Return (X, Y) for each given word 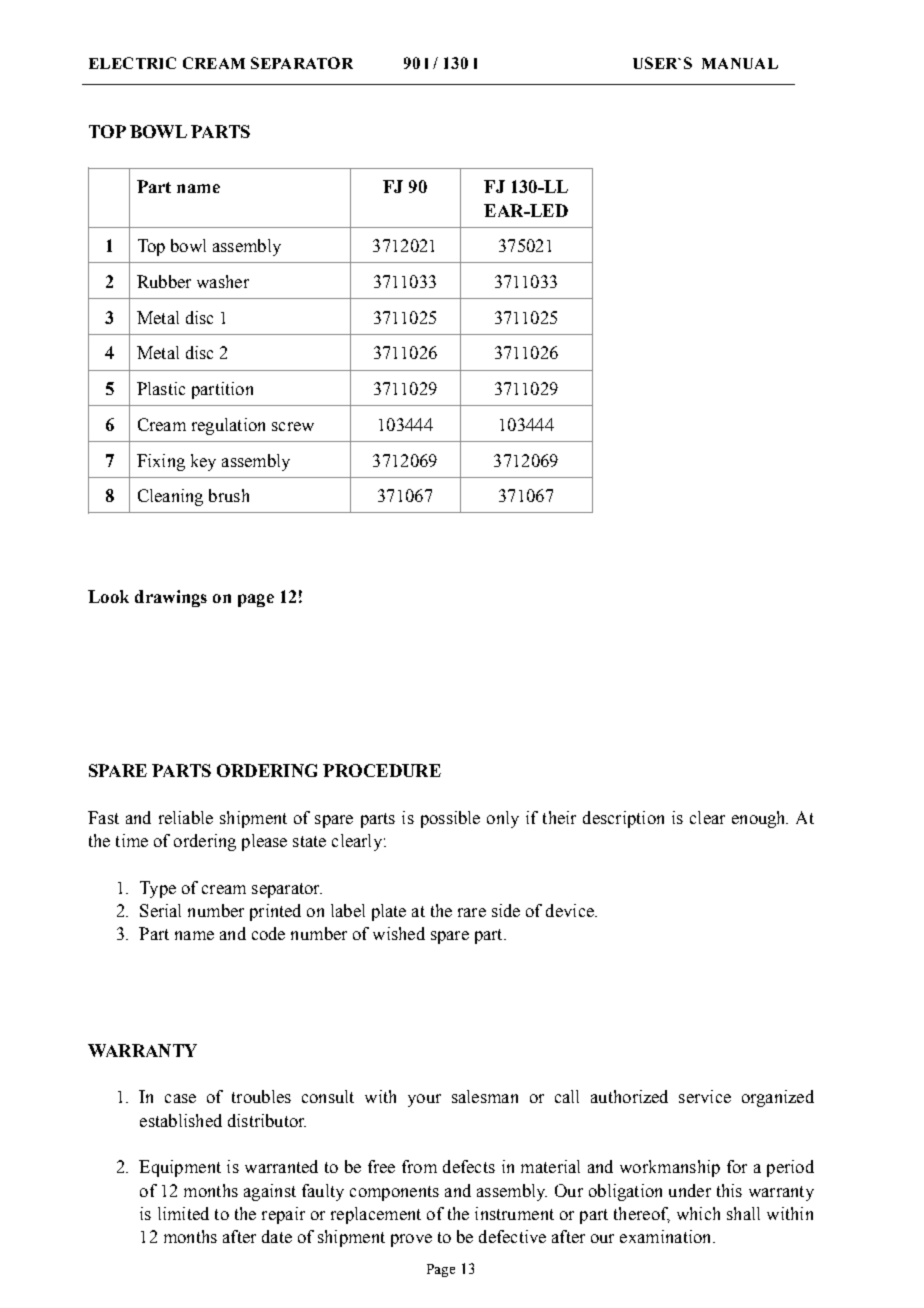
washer (223, 281)
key (203, 462)
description (623, 819)
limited (183, 1213)
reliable (186, 817)
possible (450, 819)
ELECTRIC (132, 63)
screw (293, 426)
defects (469, 1166)
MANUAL (740, 63)
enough (760, 819)
